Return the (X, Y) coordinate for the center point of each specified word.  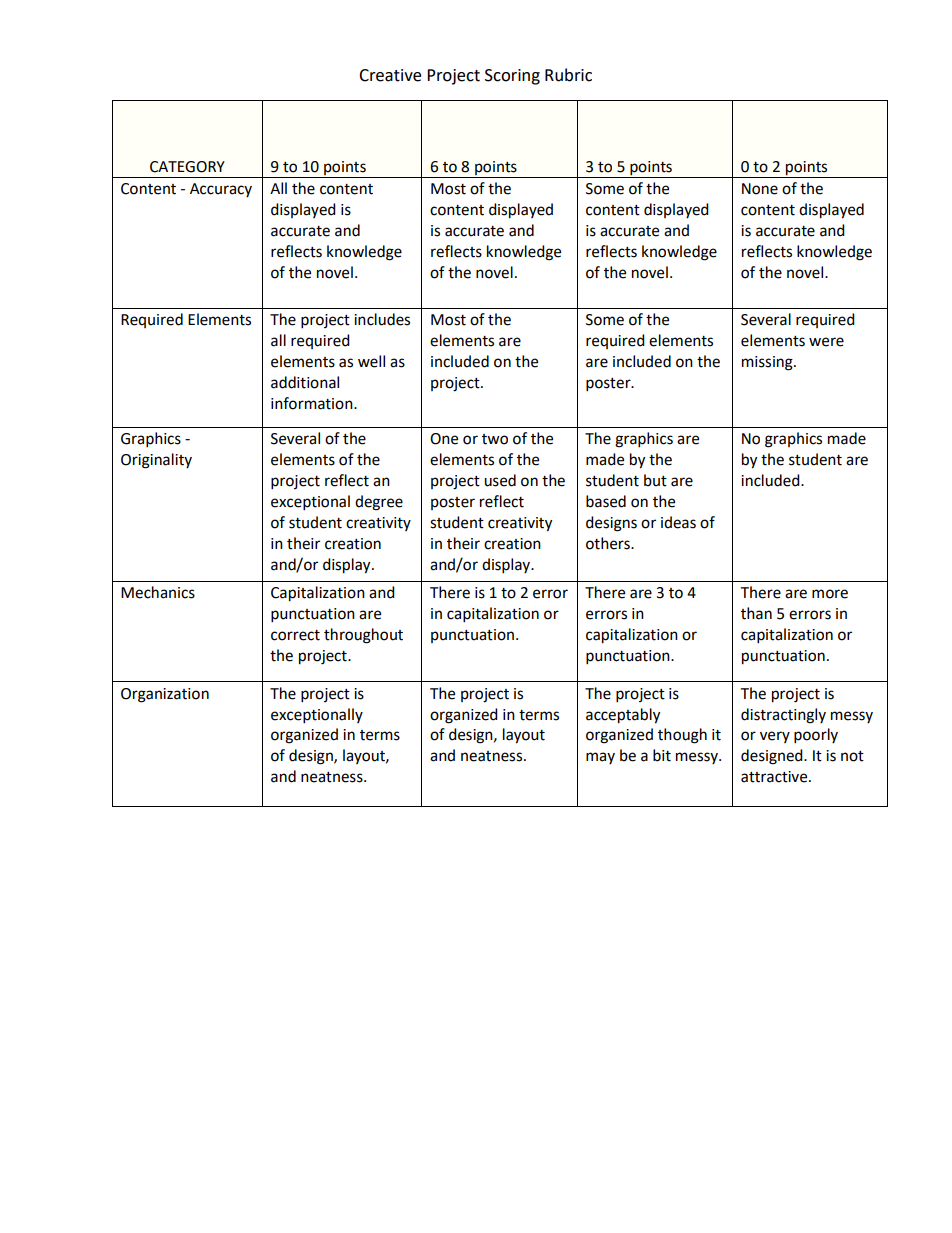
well (371, 361)
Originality (156, 461)
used (500, 480)
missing (768, 363)
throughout (363, 636)
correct (295, 635)
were (826, 342)
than (756, 613)
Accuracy (221, 190)
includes (382, 319)
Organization (165, 695)
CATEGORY (187, 167)
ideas (678, 522)
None (760, 189)
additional (305, 382)
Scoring (512, 77)
